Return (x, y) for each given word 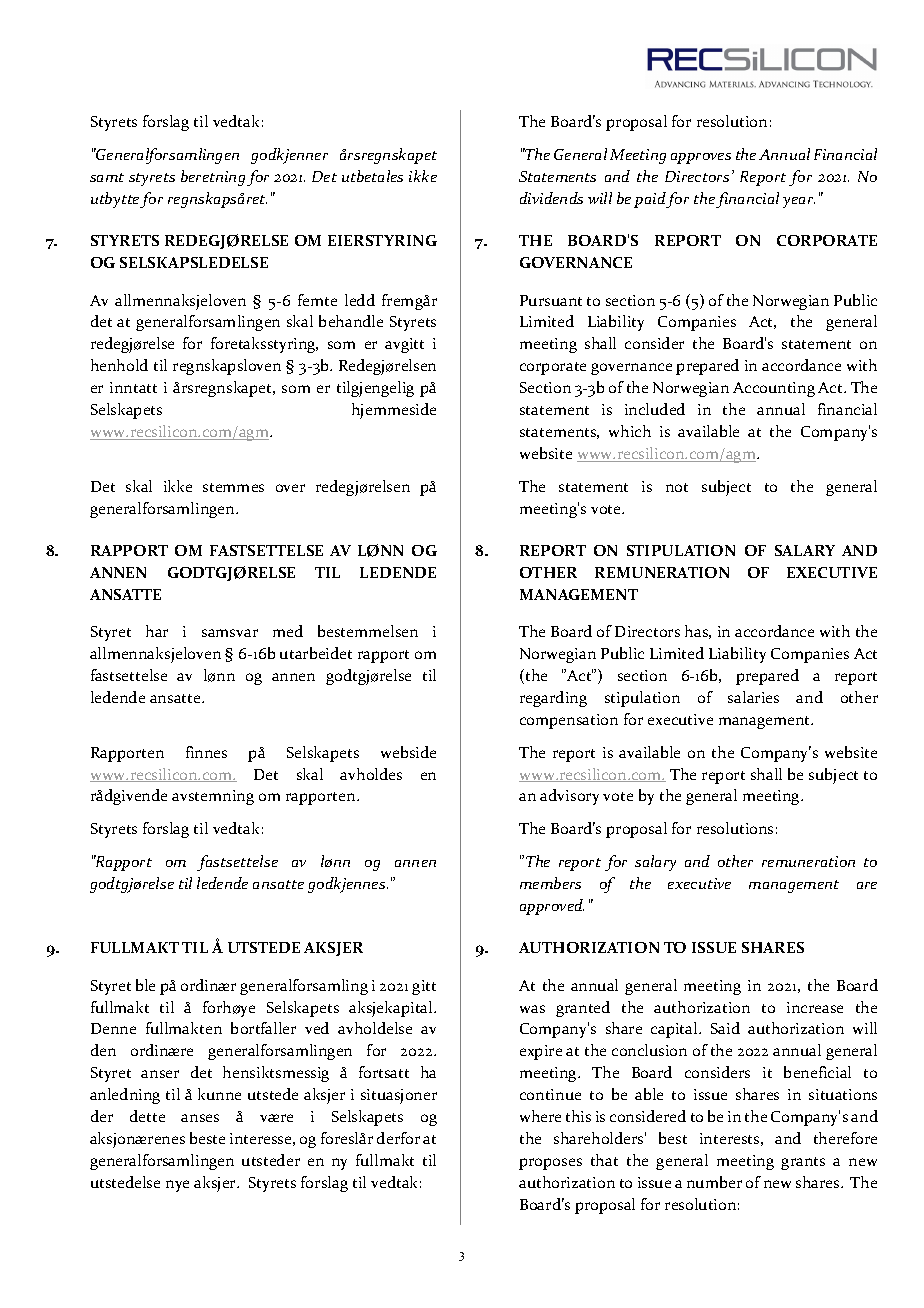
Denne (113, 1028)
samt (107, 177)
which (630, 431)
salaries (753, 697)
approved (552, 907)
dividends (551, 198)
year (799, 202)
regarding (553, 699)
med (288, 631)
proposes (550, 1164)
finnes (206, 752)
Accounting (774, 389)
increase (815, 1007)
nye (177, 1186)
